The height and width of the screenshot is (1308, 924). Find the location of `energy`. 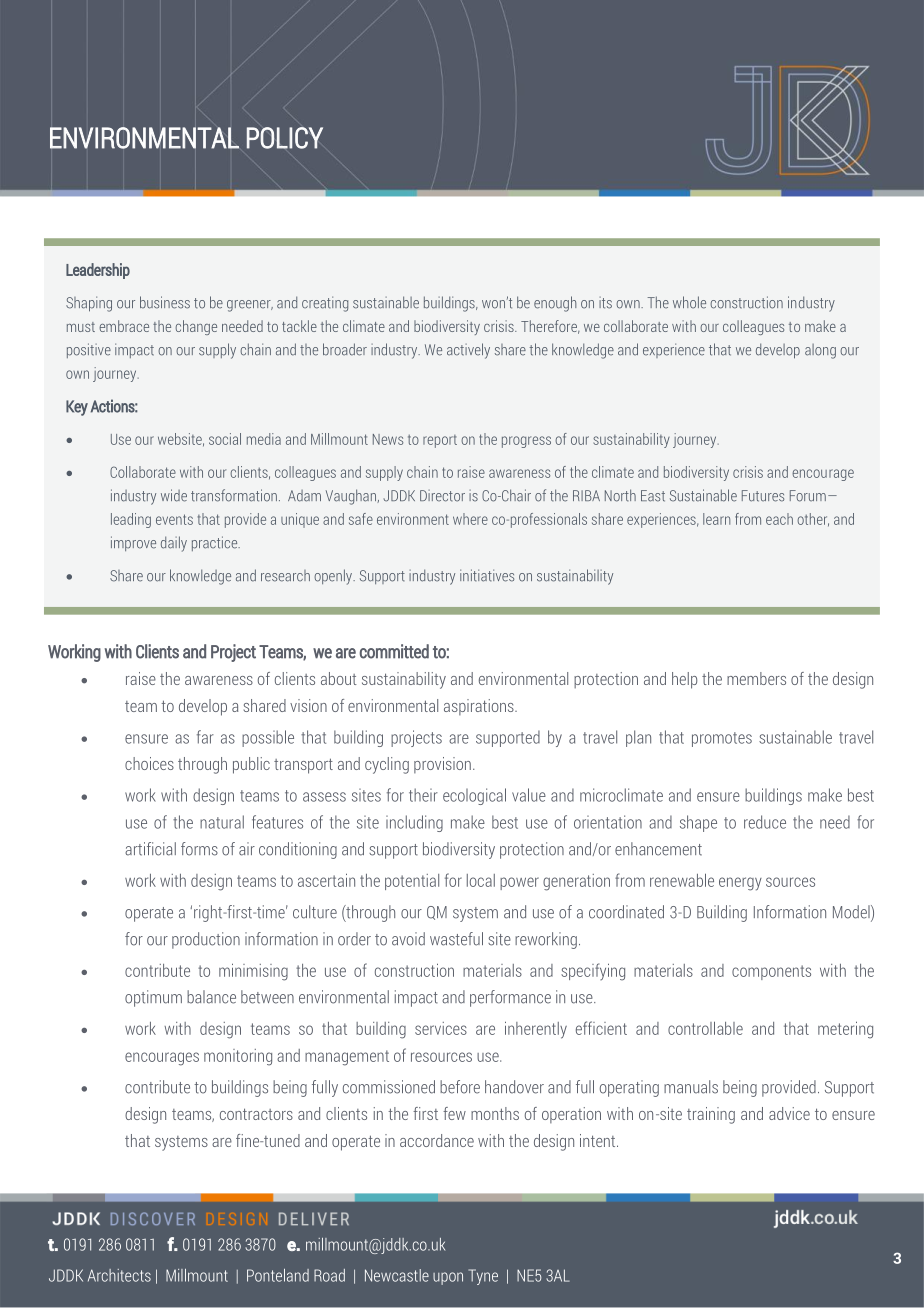

energy is located at coordinates (740, 884).
